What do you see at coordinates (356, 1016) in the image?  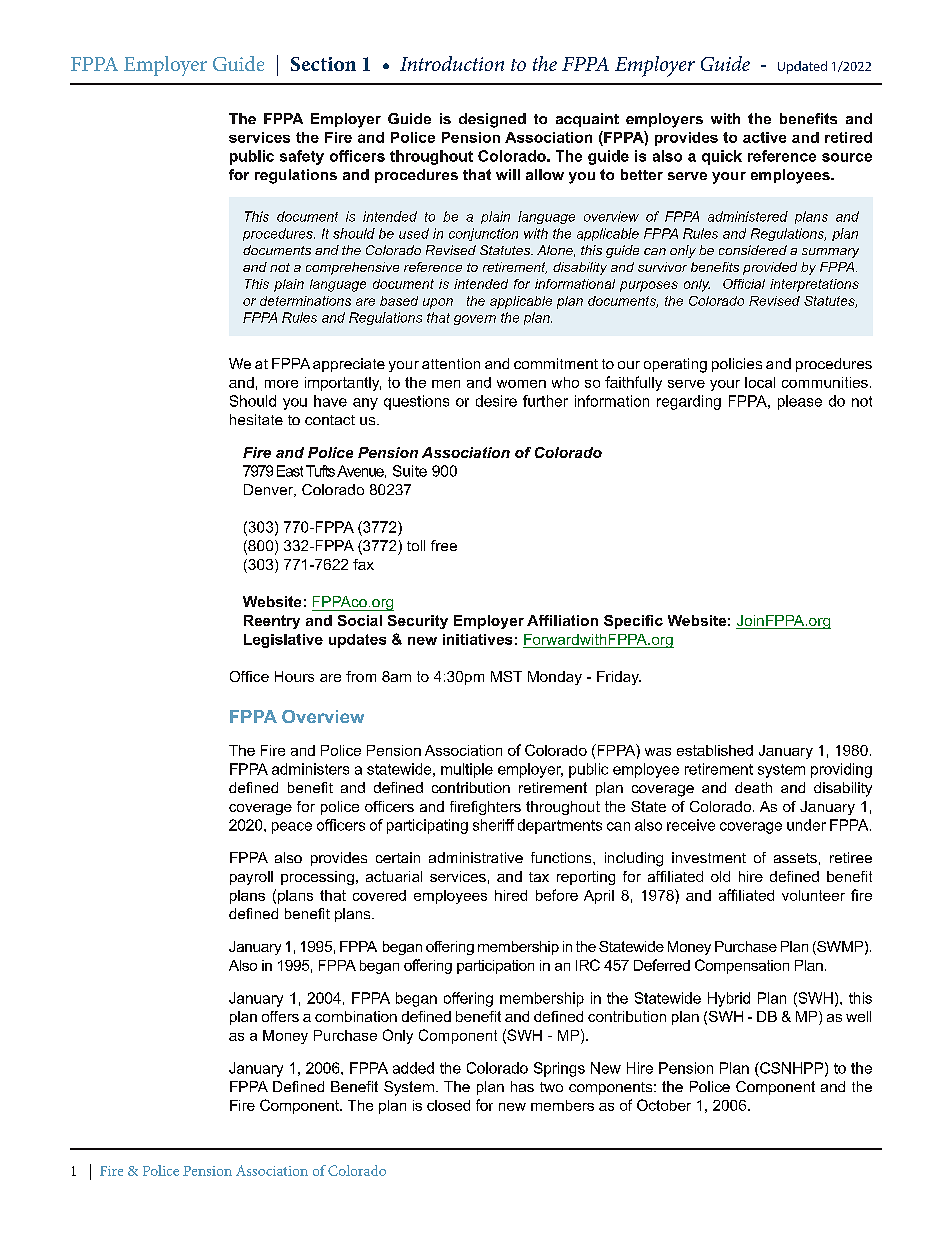 I see `combination` at bounding box center [356, 1016].
